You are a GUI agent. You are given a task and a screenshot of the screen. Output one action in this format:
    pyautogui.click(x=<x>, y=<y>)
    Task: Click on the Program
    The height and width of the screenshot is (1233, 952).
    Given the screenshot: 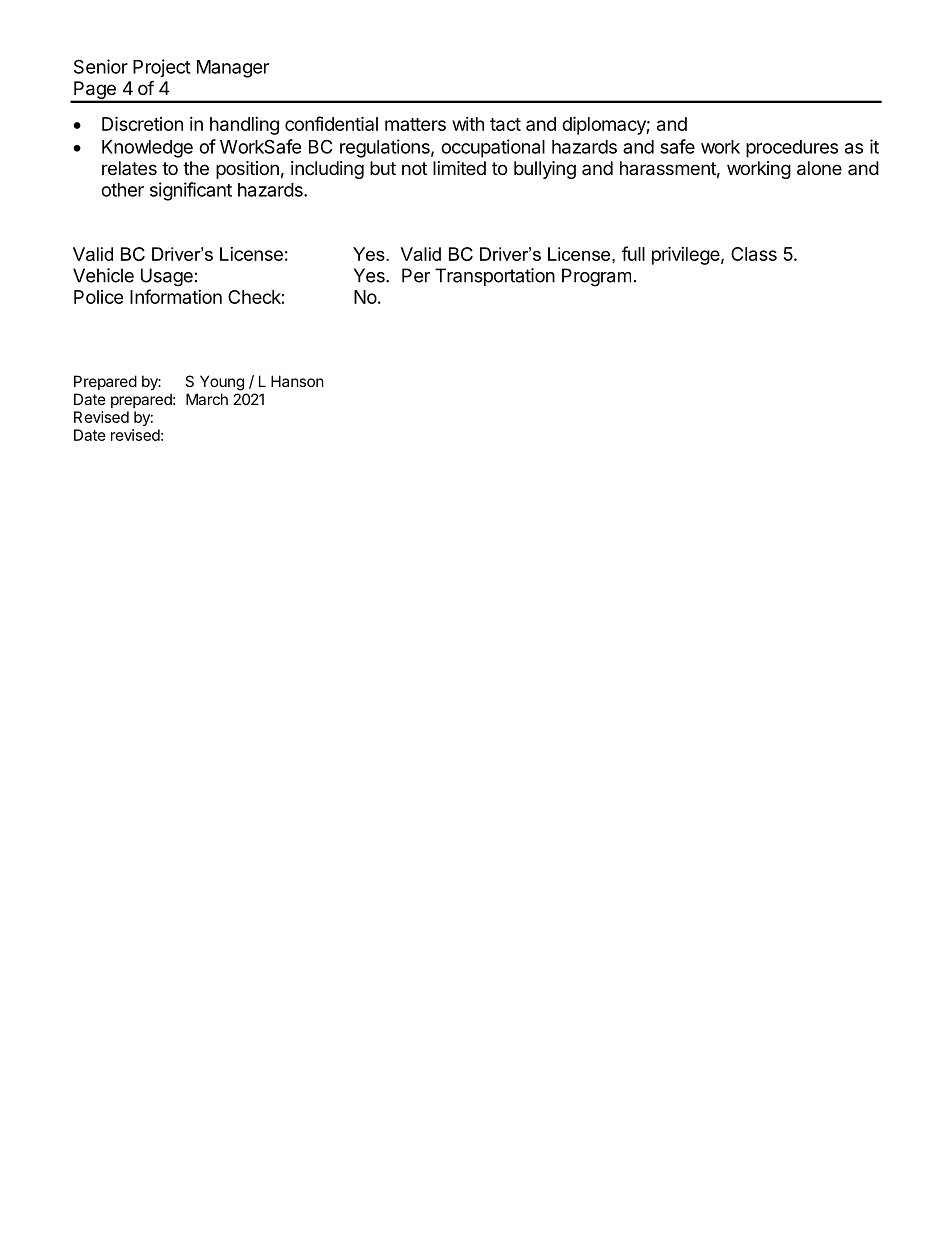 What is the action you would take?
    pyautogui.click(x=596, y=277)
